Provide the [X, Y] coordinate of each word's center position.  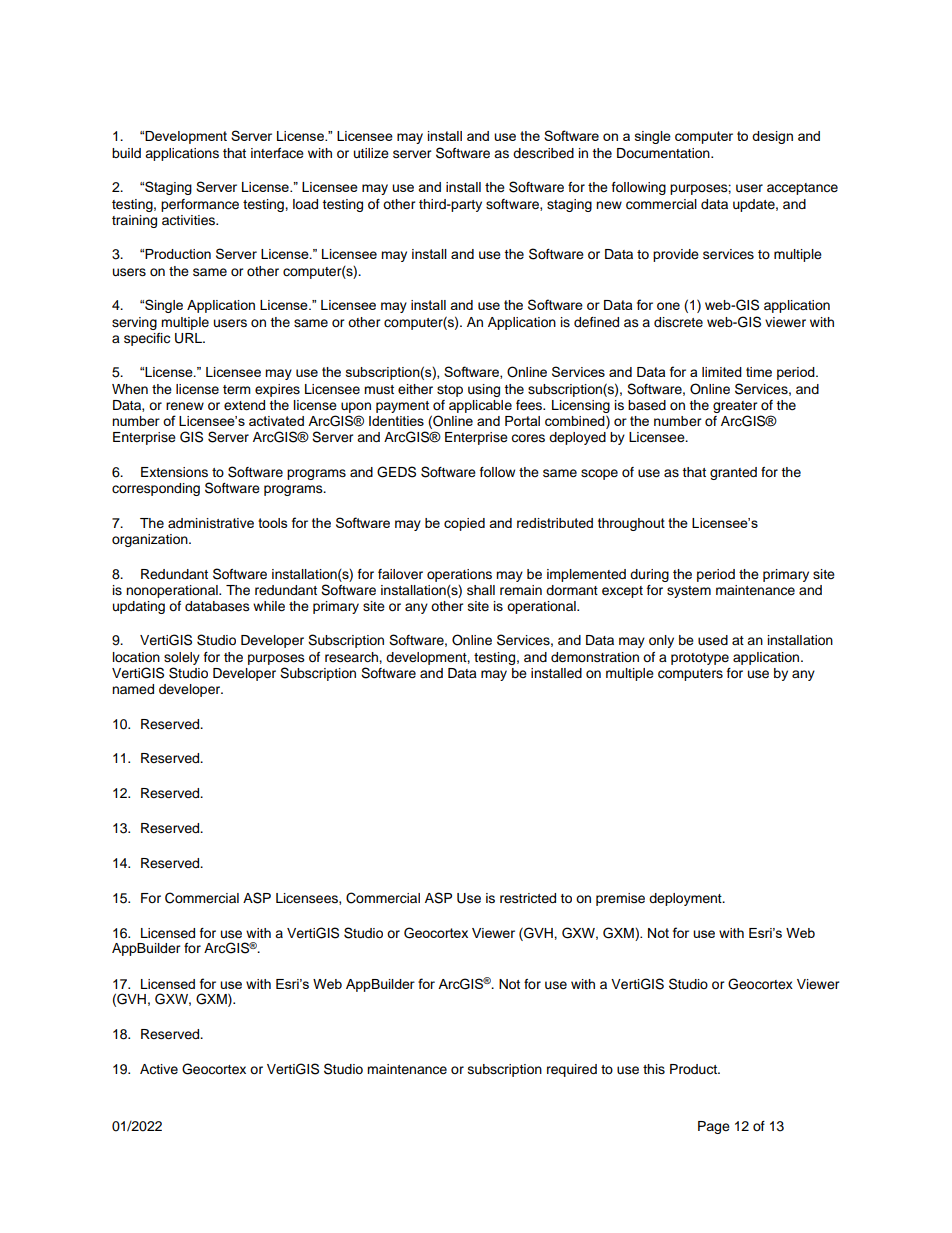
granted [733, 473]
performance [200, 205]
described [543, 153]
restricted [528, 898]
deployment [686, 899]
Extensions [174, 472]
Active [159, 1069]
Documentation [664, 153]
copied [464, 524]
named [133, 689]
